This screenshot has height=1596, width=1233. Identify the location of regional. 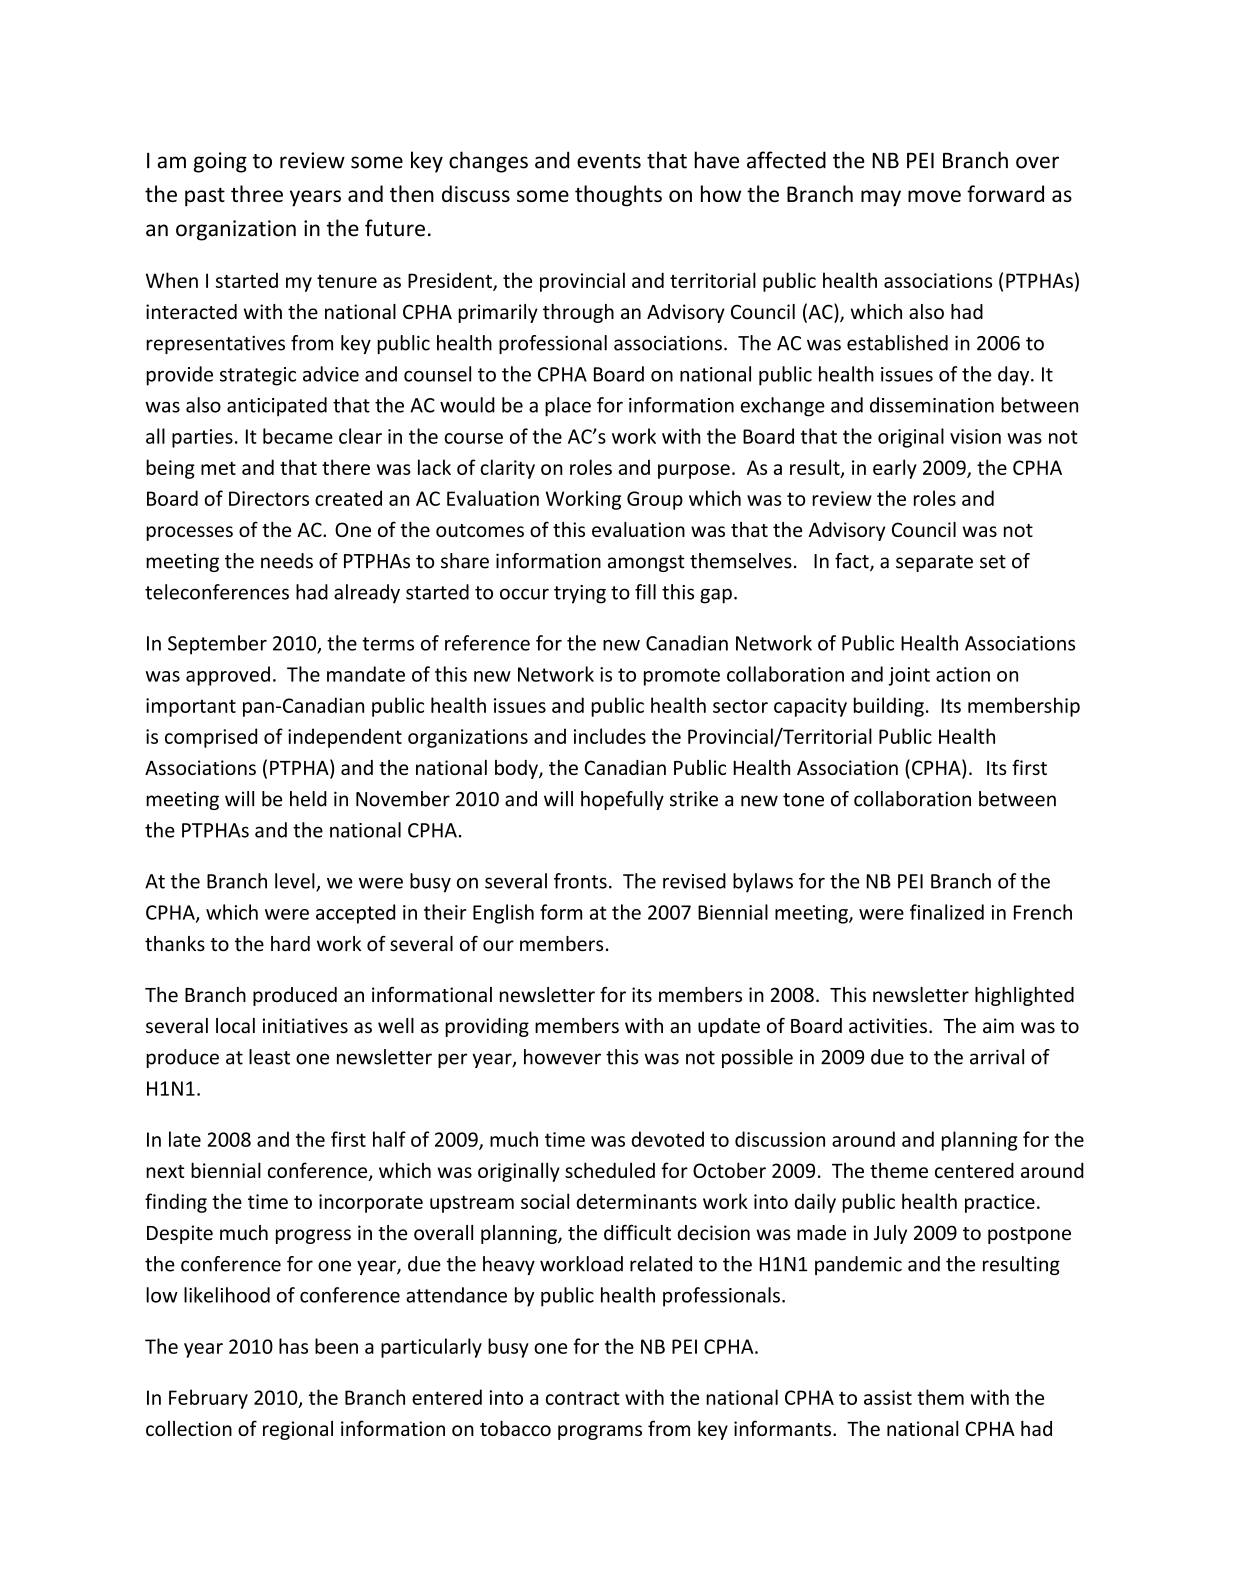
(298, 1430).
